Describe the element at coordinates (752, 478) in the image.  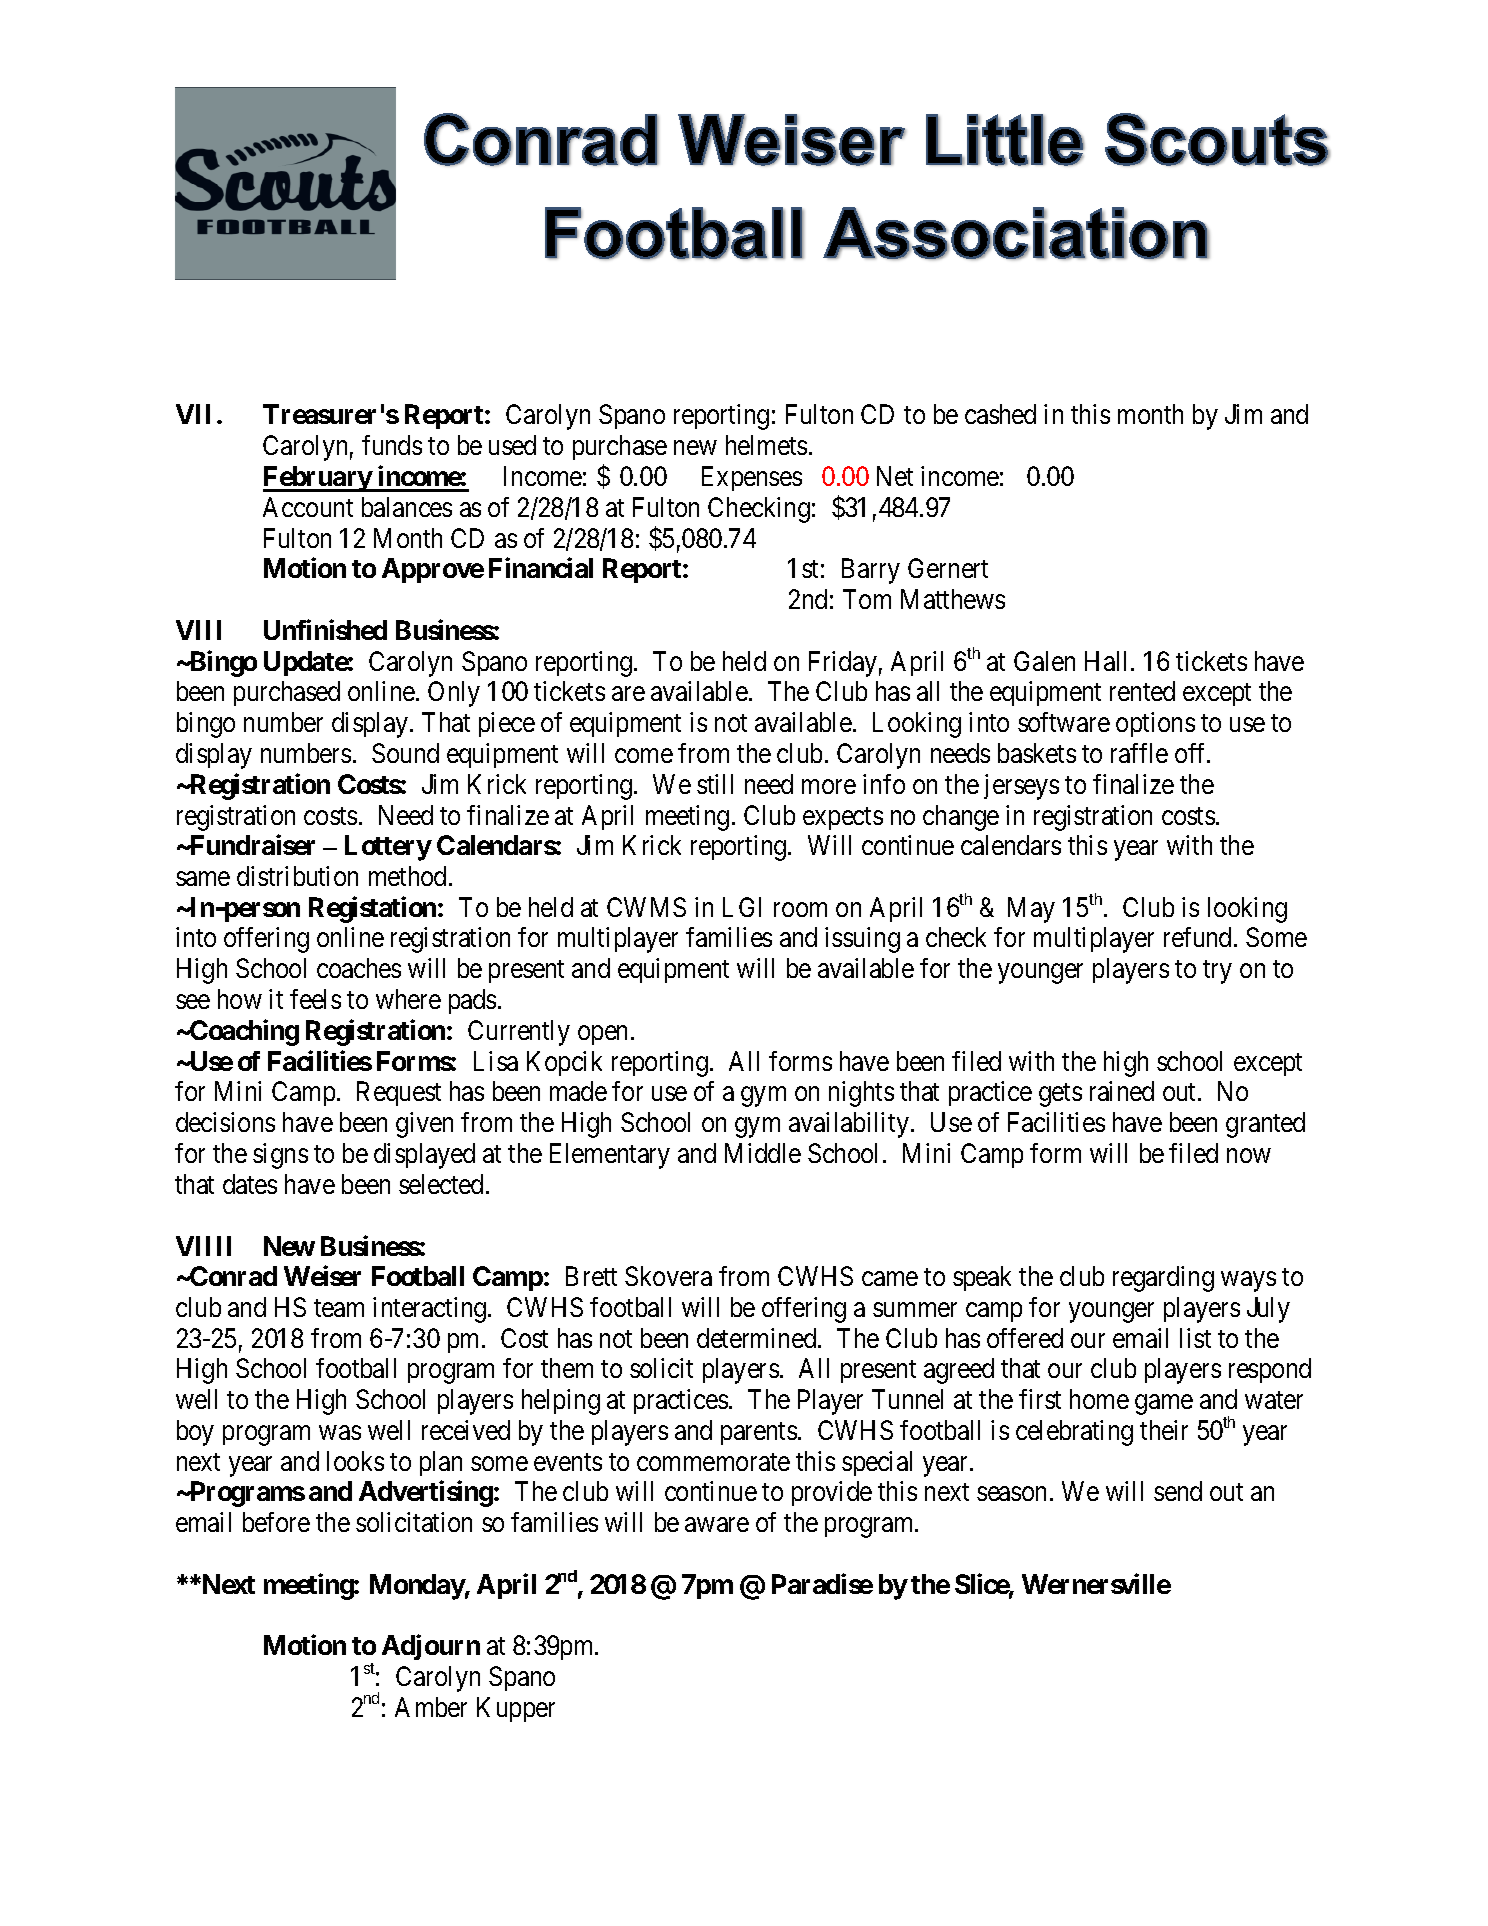
I see `Expenses` at that location.
